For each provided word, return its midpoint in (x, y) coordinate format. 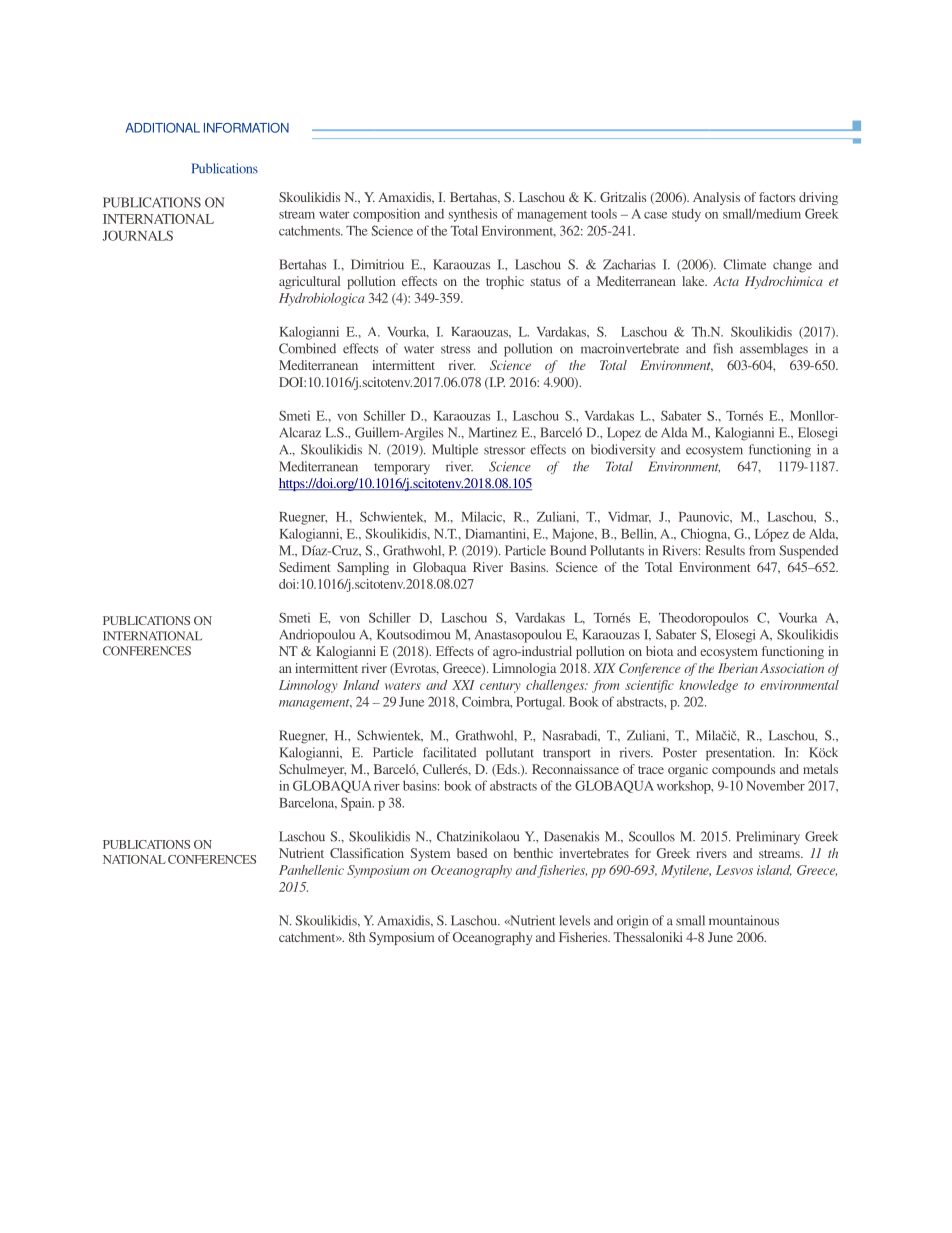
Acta (726, 281)
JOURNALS (138, 235)
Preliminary (768, 838)
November (775, 785)
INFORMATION (246, 128)
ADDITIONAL (163, 128)
